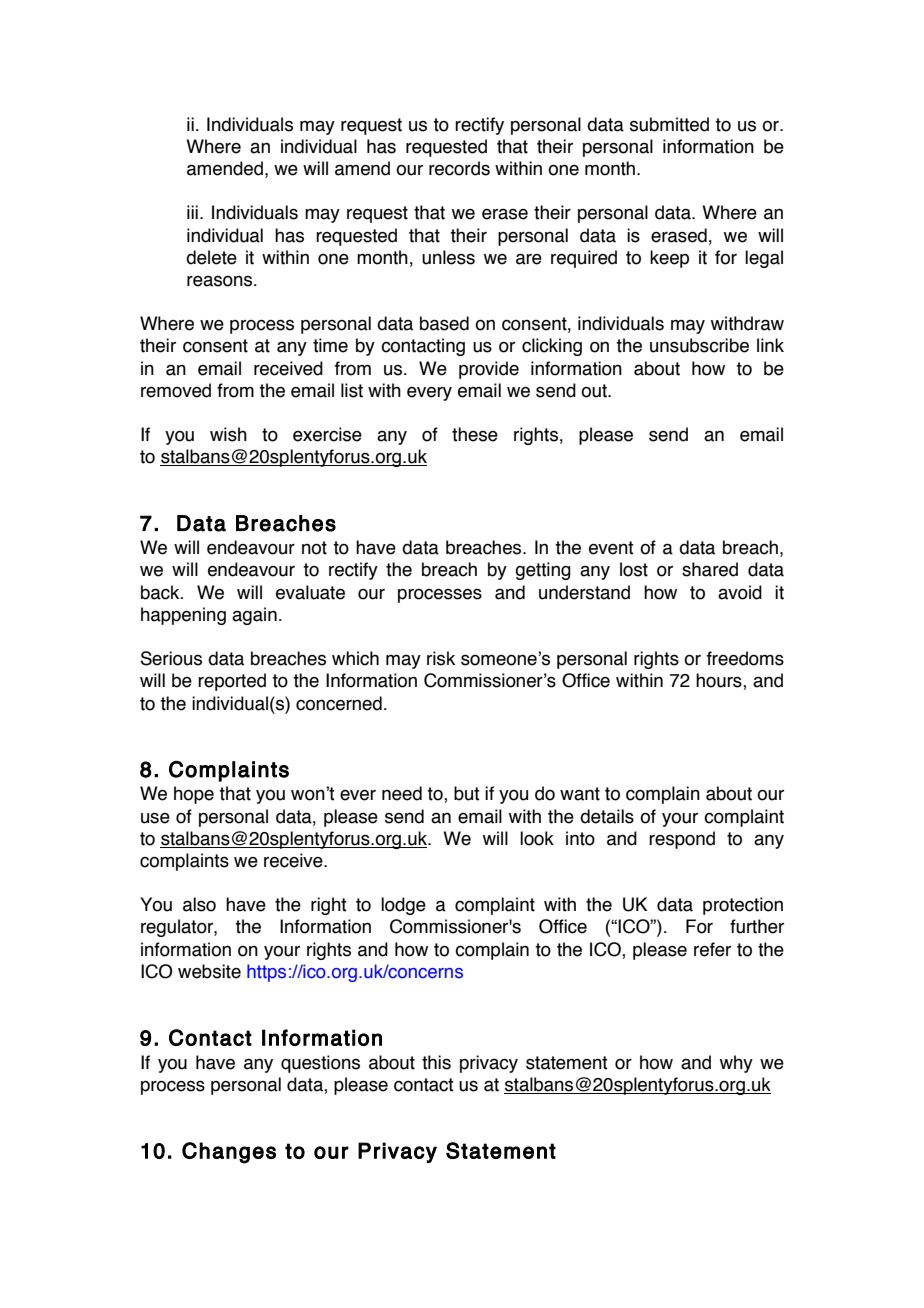 Image resolution: width=924 pixels, height=1308 pixels. I want to click on Changes, so click(229, 1153).
